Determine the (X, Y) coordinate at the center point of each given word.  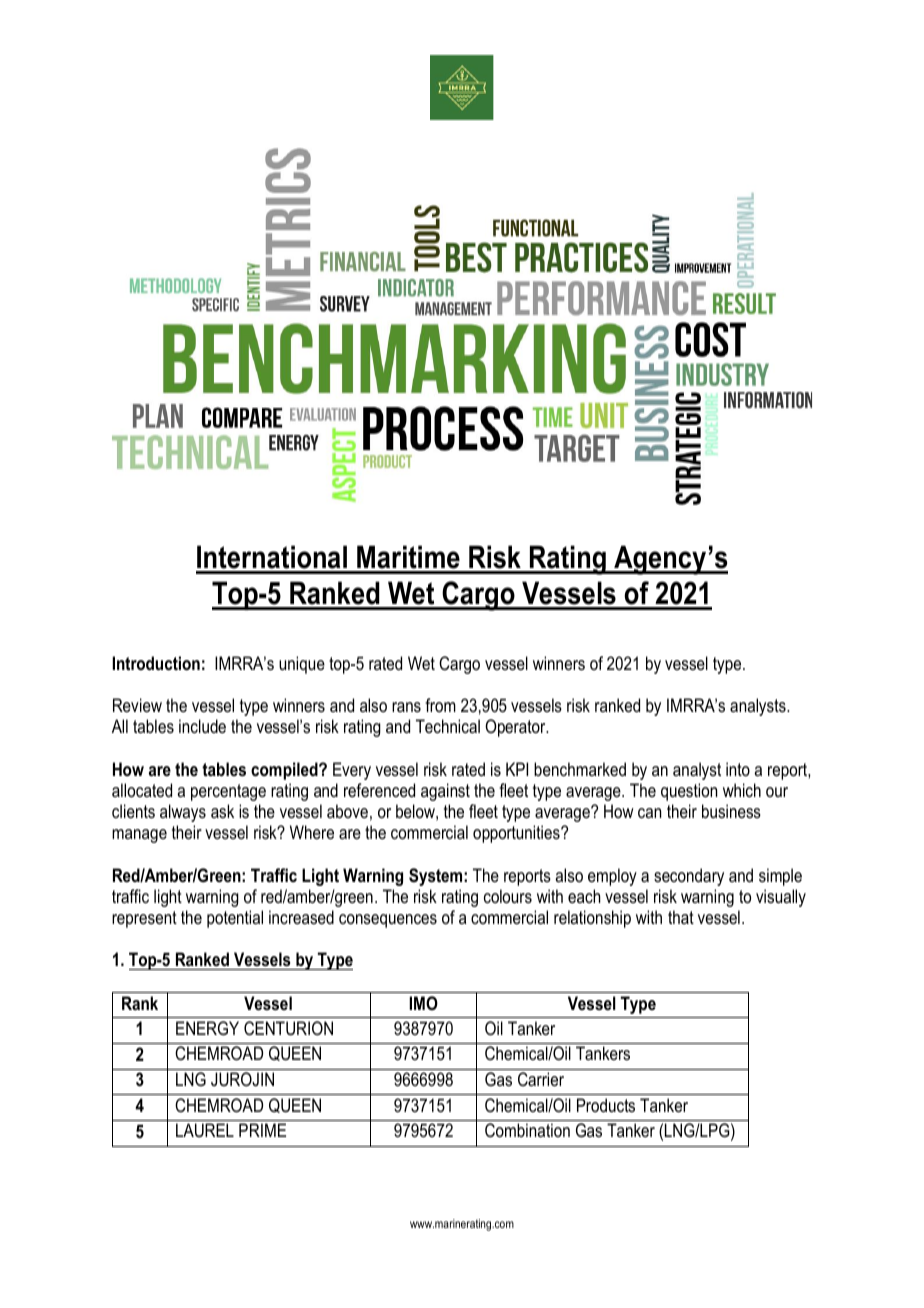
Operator (516, 728)
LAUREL (205, 1130)
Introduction (156, 663)
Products (606, 1105)
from (440, 705)
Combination (527, 1130)
